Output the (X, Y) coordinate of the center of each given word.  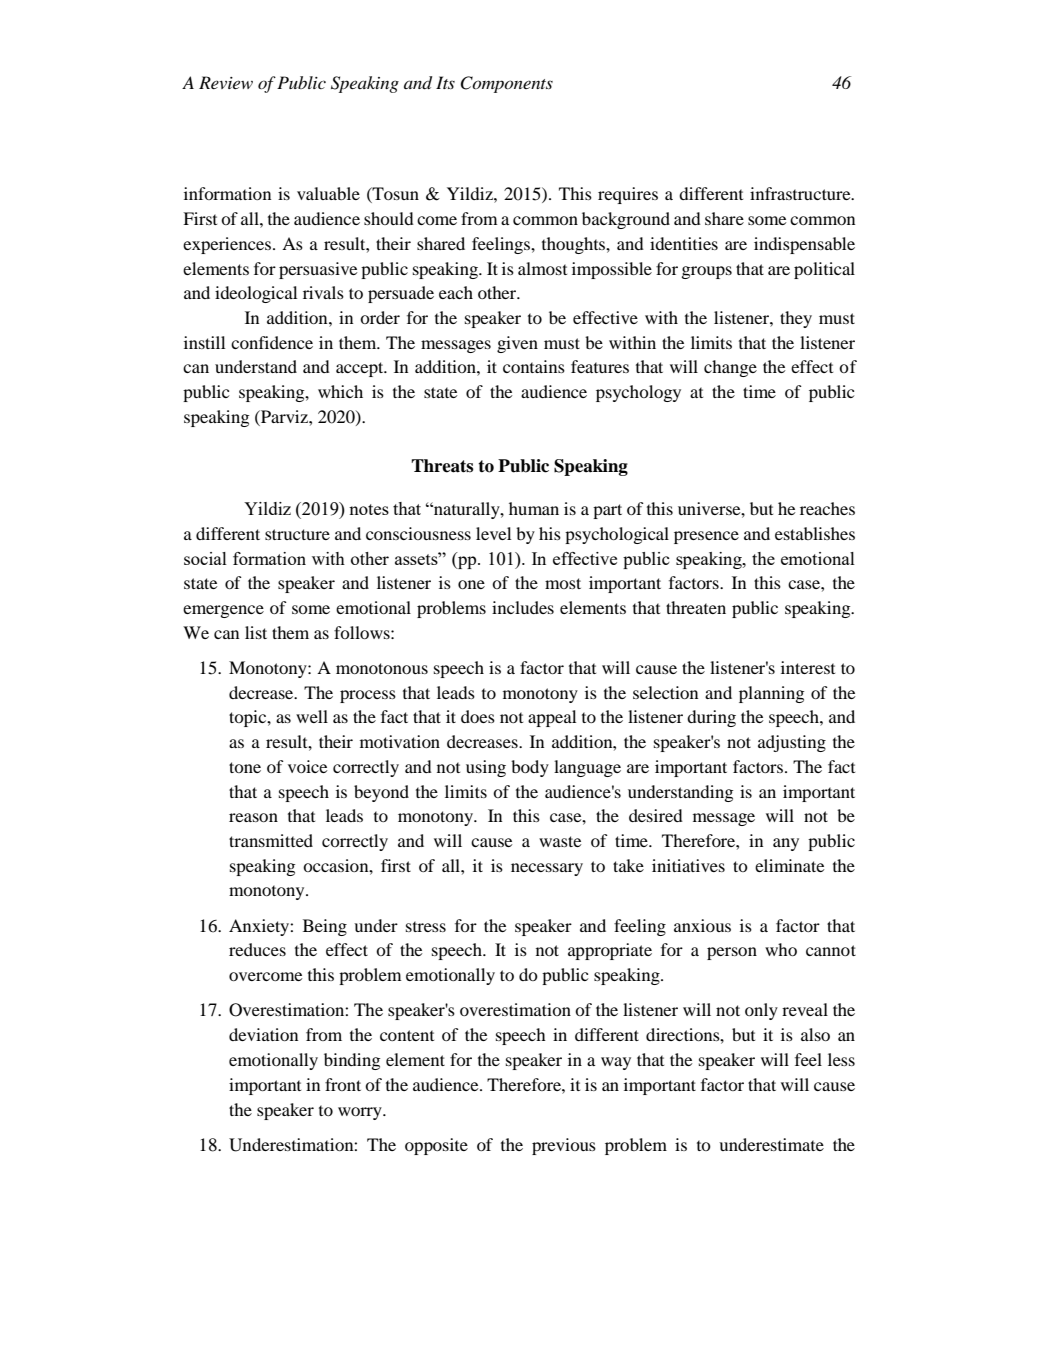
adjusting (792, 743)
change (730, 368)
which (340, 391)
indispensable (804, 245)
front (343, 1084)
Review (226, 82)
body (530, 768)
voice (308, 766)
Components (506, 84)
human (534, 508)
